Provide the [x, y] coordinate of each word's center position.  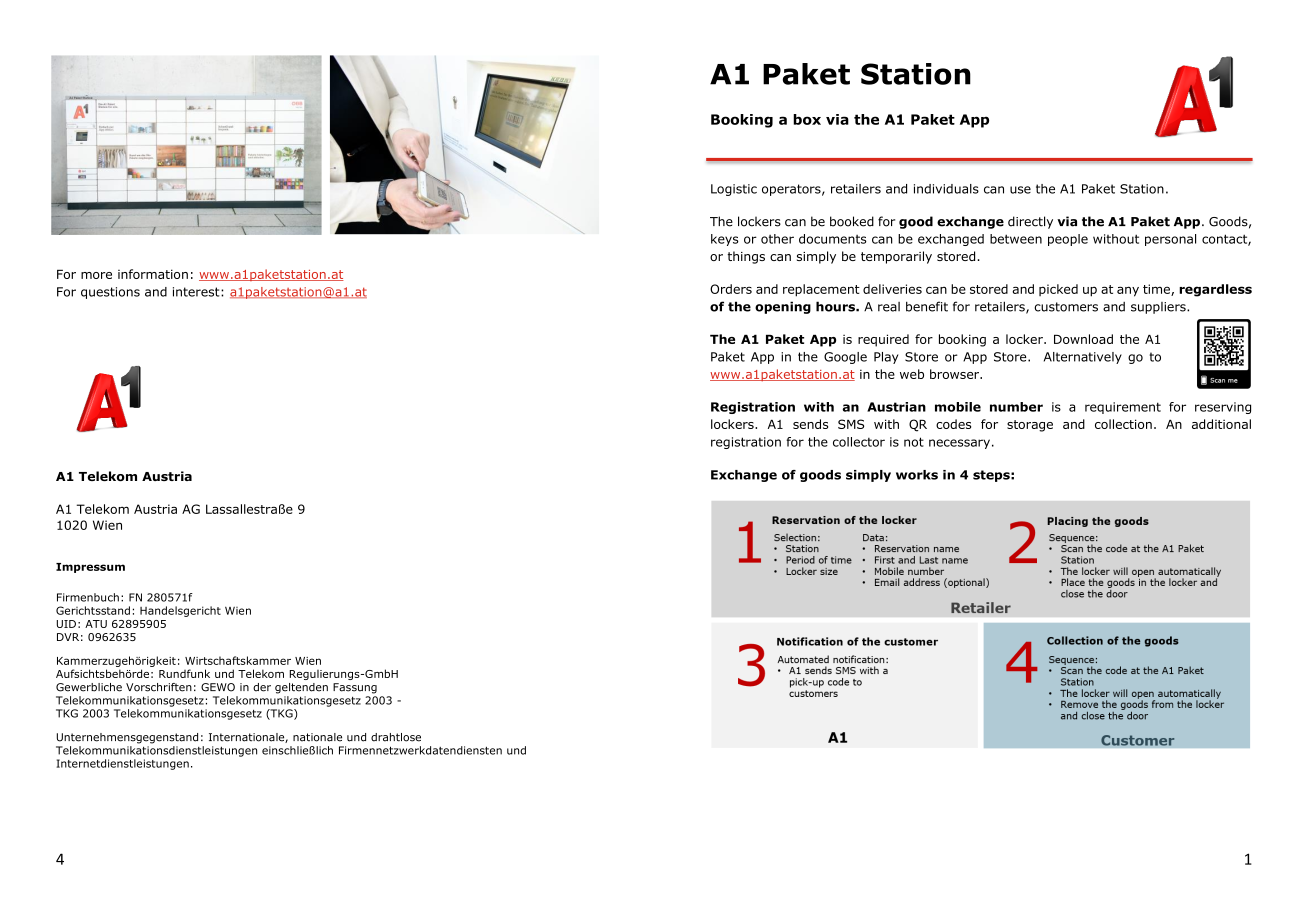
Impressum [90, 568]
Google [845, 358]
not [914, 442]
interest [197, 292]
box [807, 119]
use [1020, 190]
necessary [959, 444]
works [917, 475]
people [1068, 240]
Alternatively [1083, 358]
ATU [96, 624]
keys [725, 240]
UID [66, 624]
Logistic [734, 190]
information [153, 274]
